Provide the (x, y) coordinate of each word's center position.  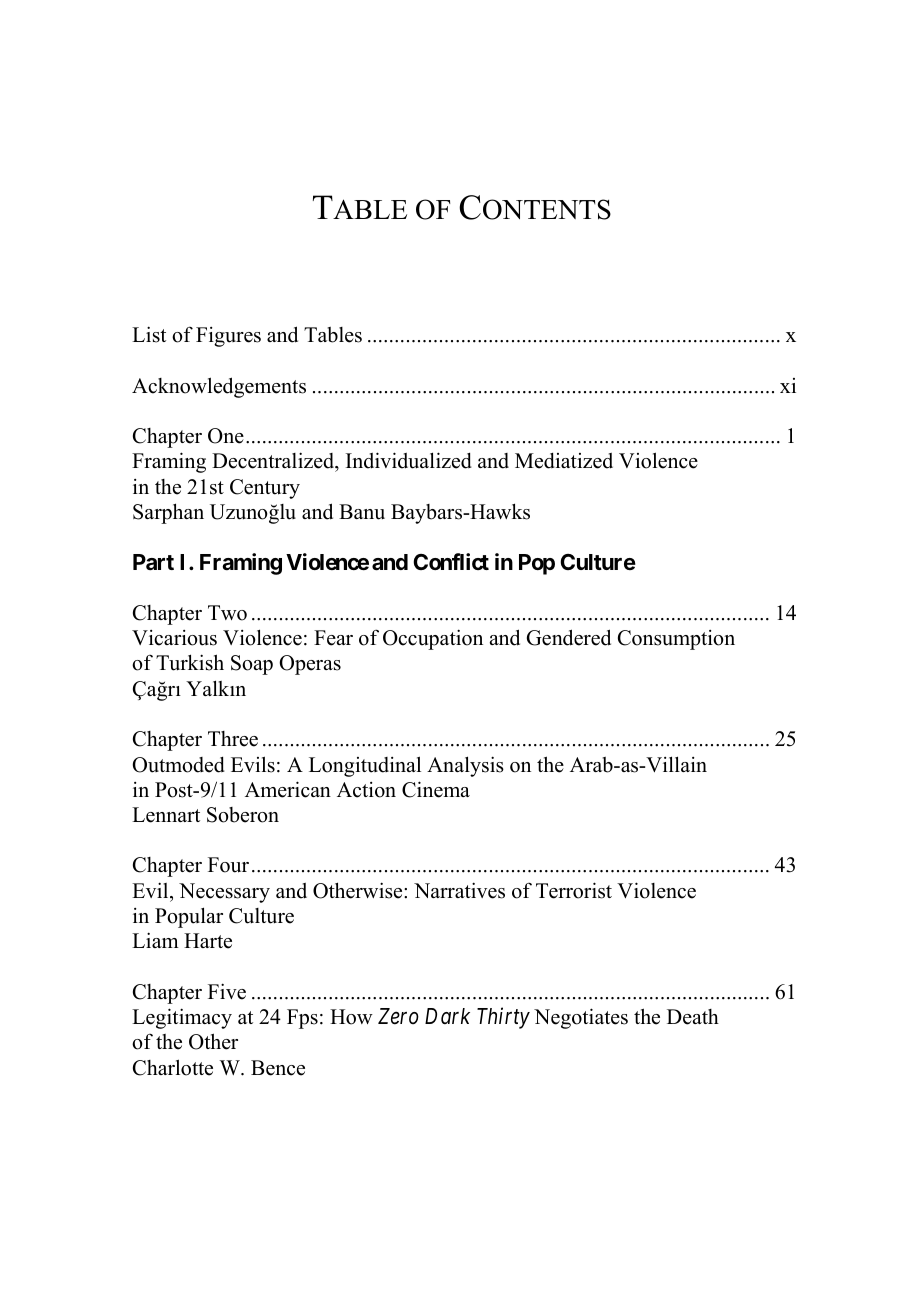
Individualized (409, 460)
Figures (228, 337)
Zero (398, 1016)
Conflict (451, 561)
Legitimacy (182, 1018)
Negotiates (581, 1018)
